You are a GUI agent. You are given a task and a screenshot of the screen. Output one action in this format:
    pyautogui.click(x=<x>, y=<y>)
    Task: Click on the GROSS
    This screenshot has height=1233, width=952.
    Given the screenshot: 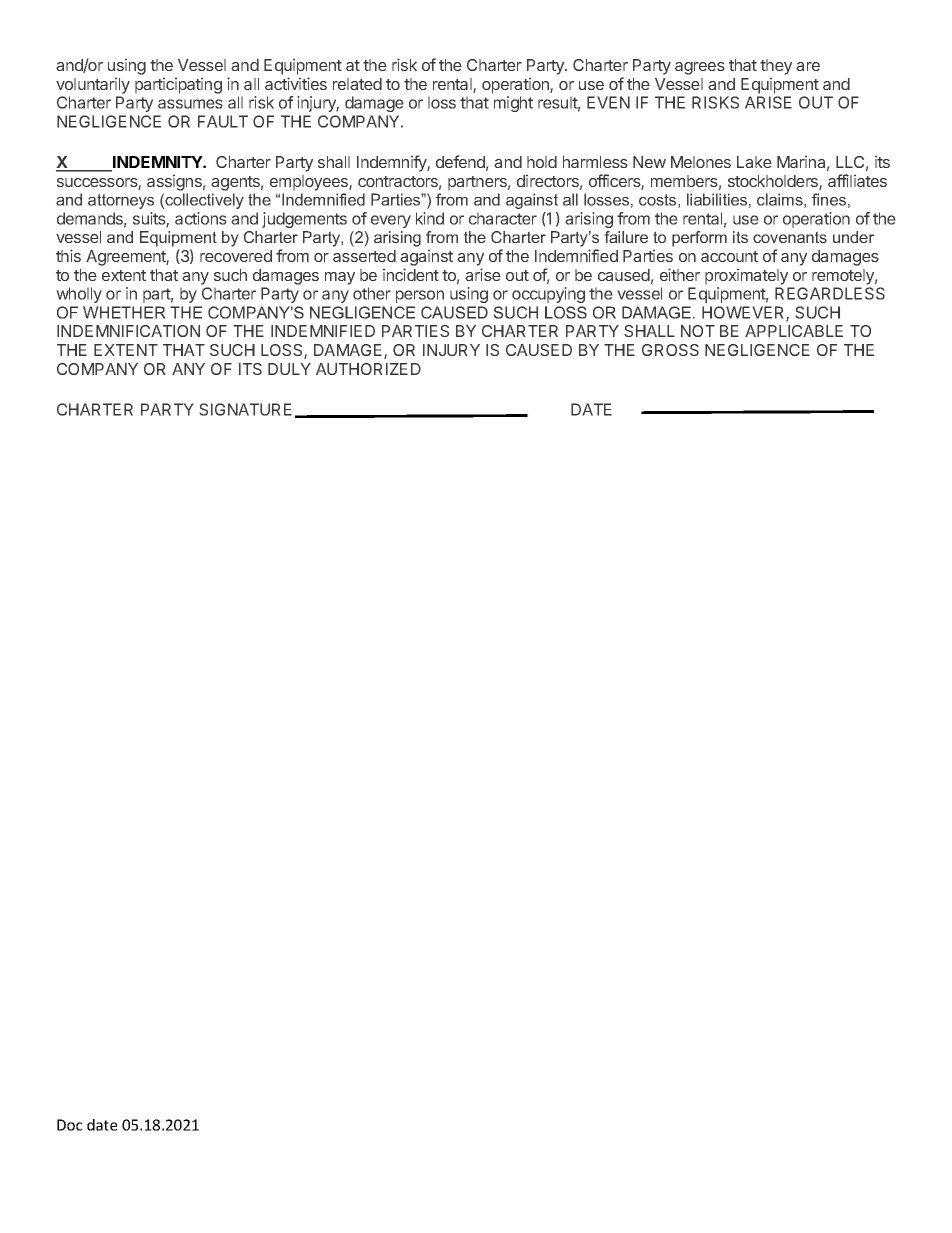 What is the action you would take?
    pyautogui.click(x=670, y=350)
